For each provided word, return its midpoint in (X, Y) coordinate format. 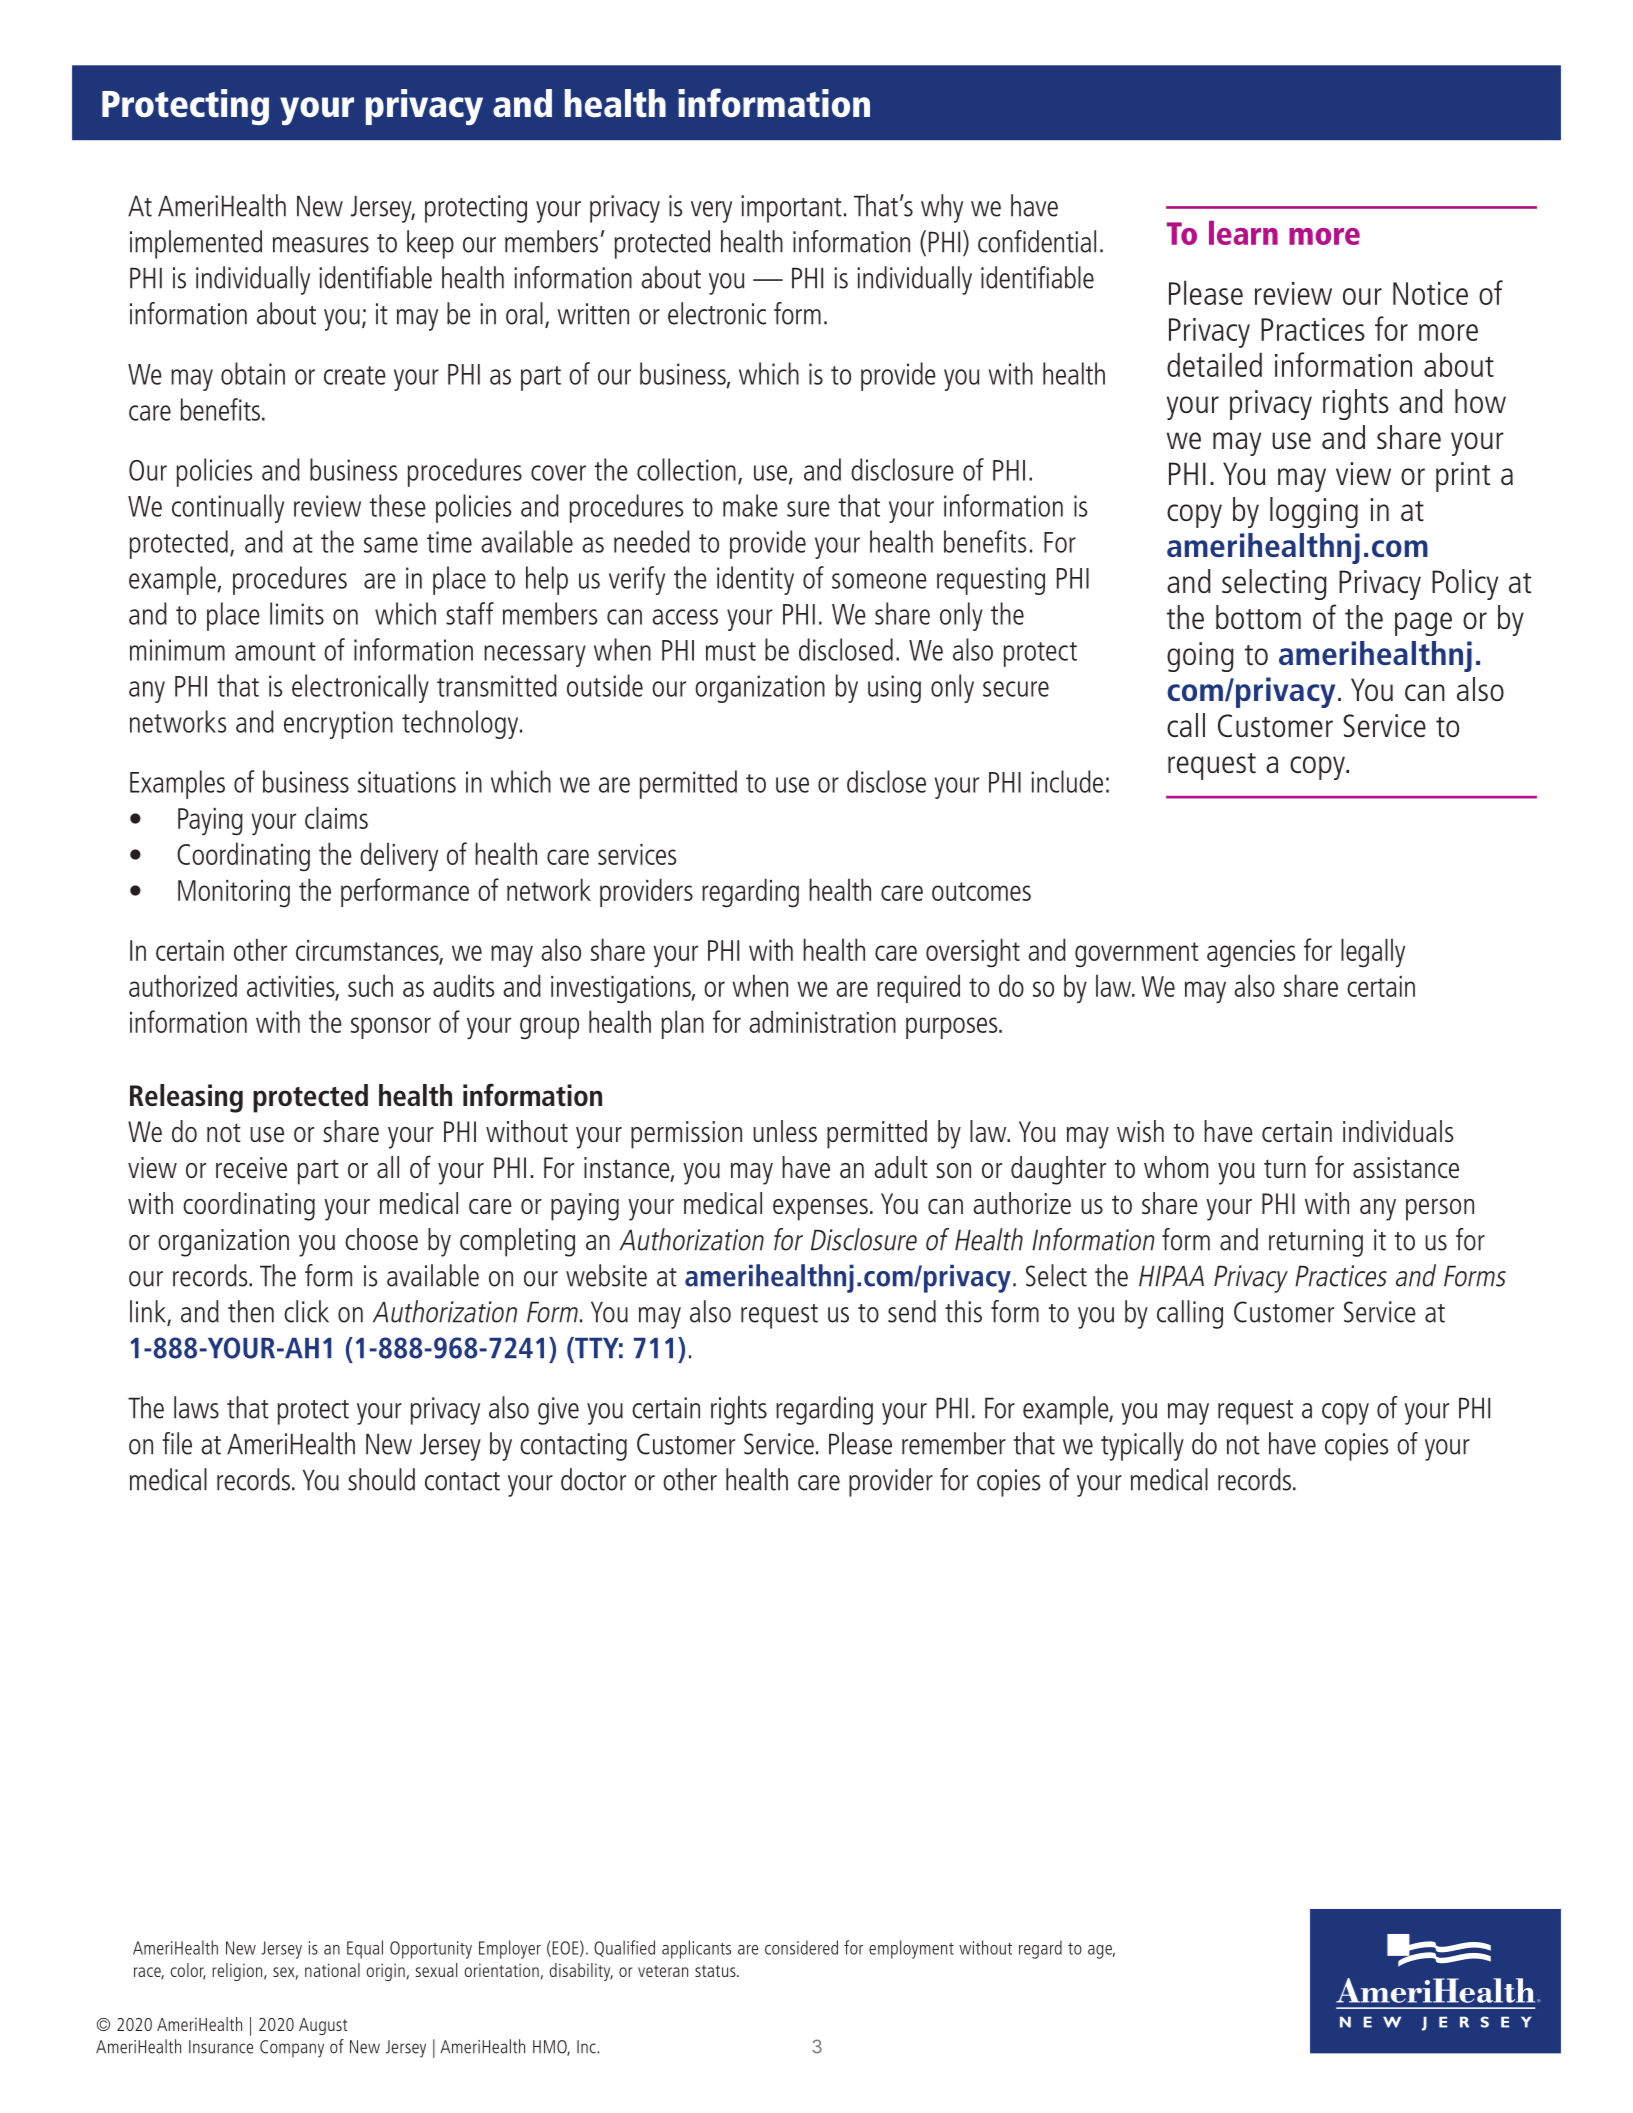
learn (1243, 233)
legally (1373, 953)
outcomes (981, 891)
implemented (196, 244)
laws (196, 1407)
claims (336, 817)
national (332, 1970)
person (1440, 1210)
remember (954, 1443)
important (791, 209)
